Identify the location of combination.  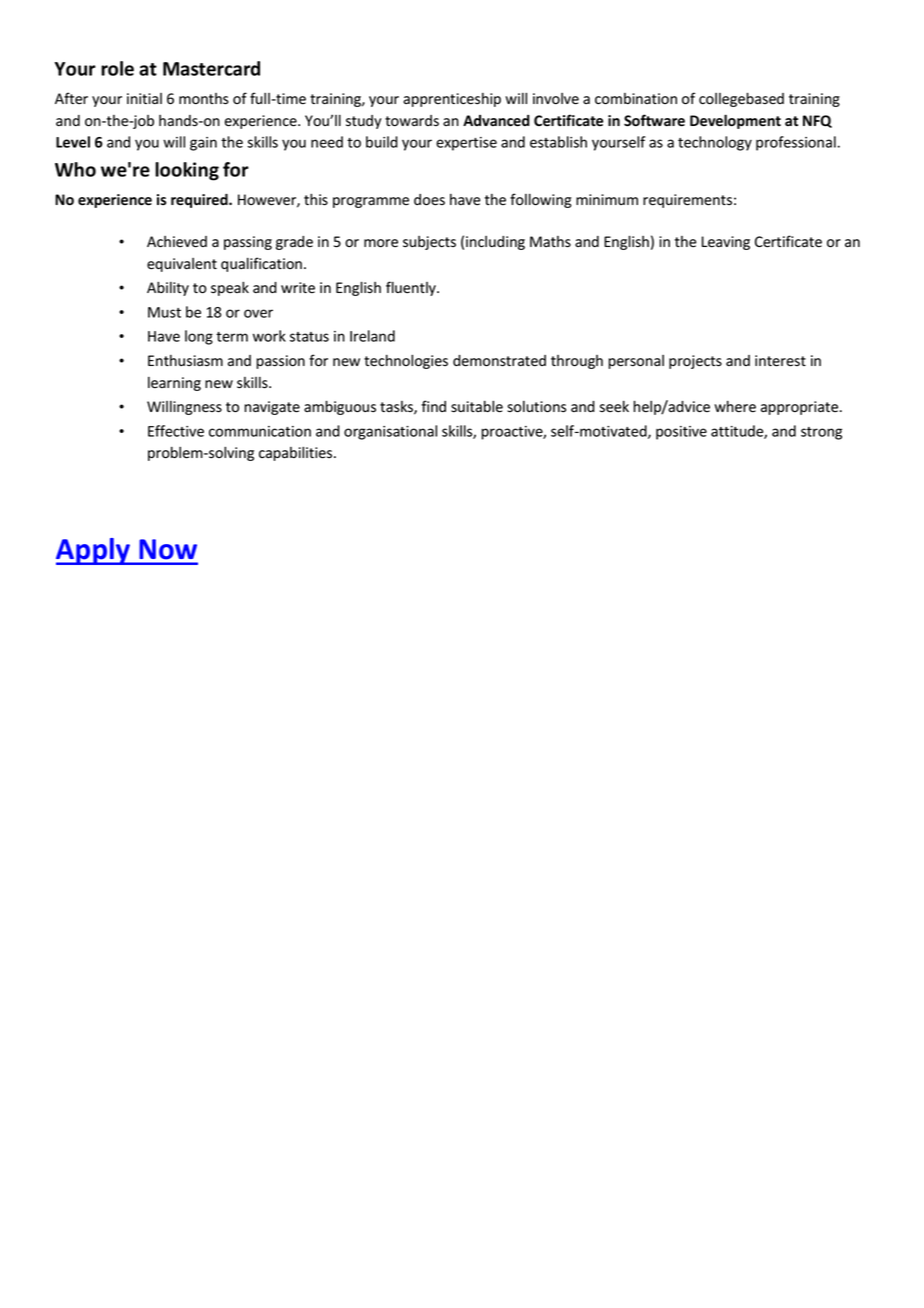
(636, 99).
